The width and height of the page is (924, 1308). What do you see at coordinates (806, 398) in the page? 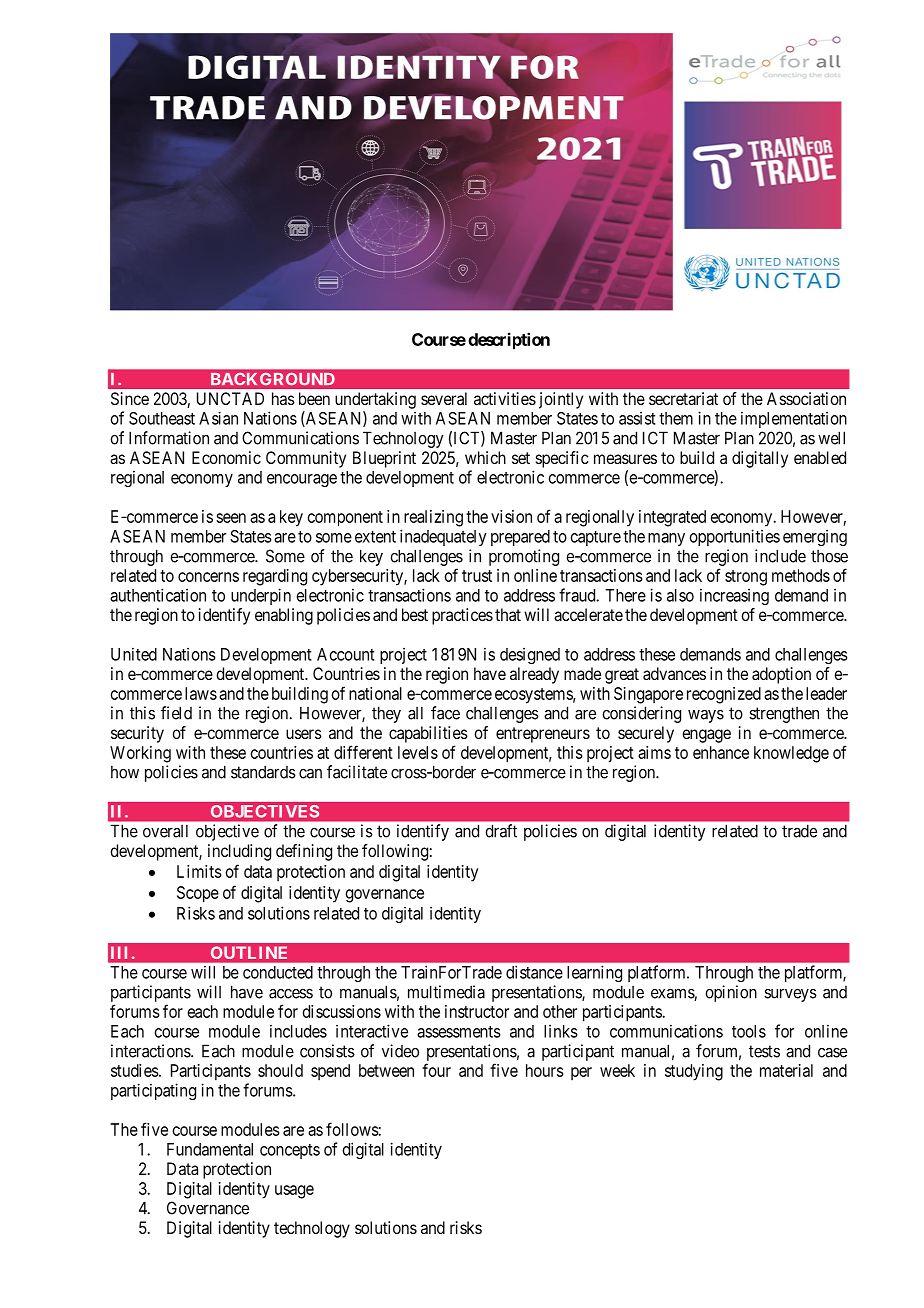
I see `Association` at bounding box center [806, 398].
